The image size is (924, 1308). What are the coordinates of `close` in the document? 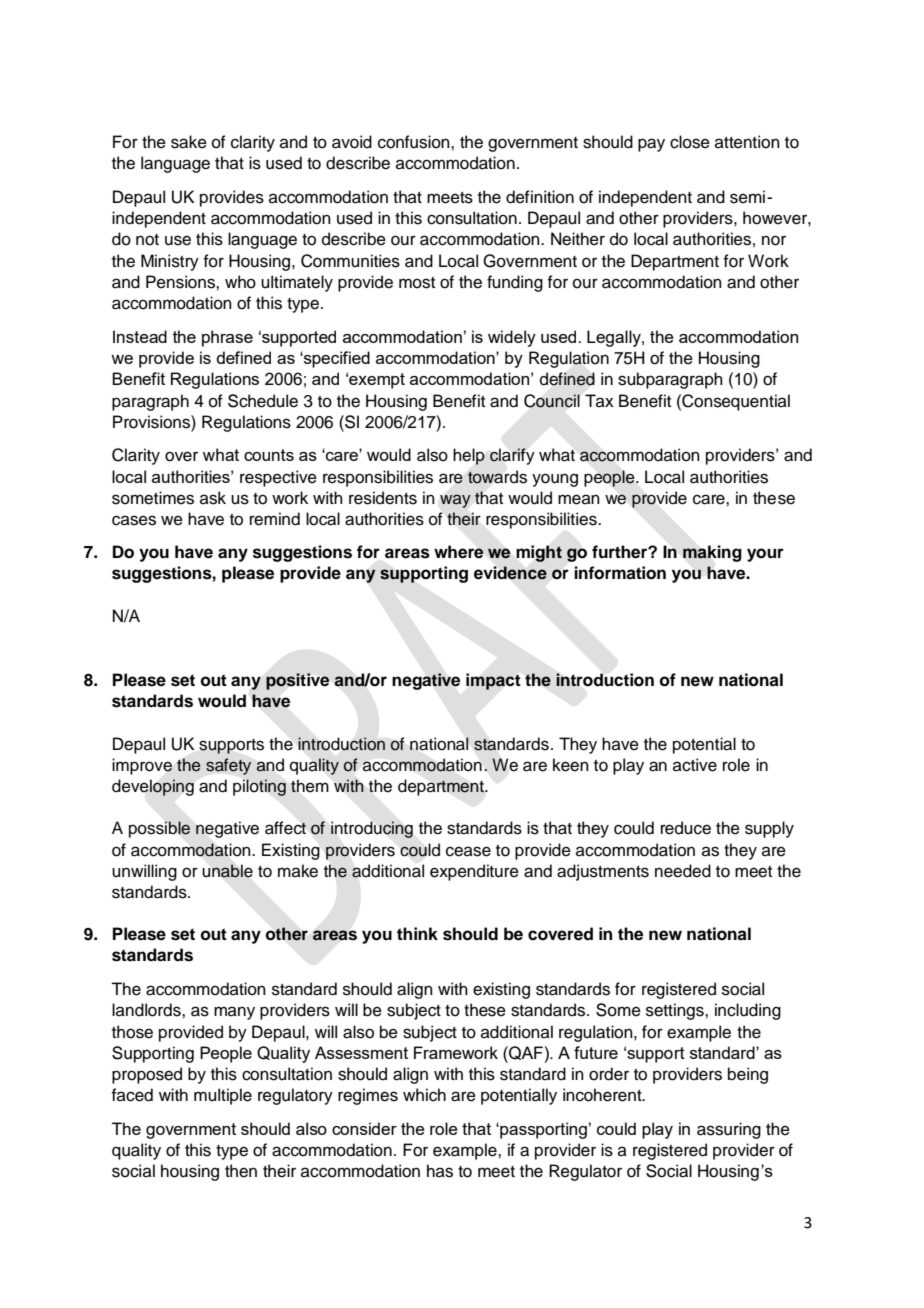 It's located at (690, 142).
